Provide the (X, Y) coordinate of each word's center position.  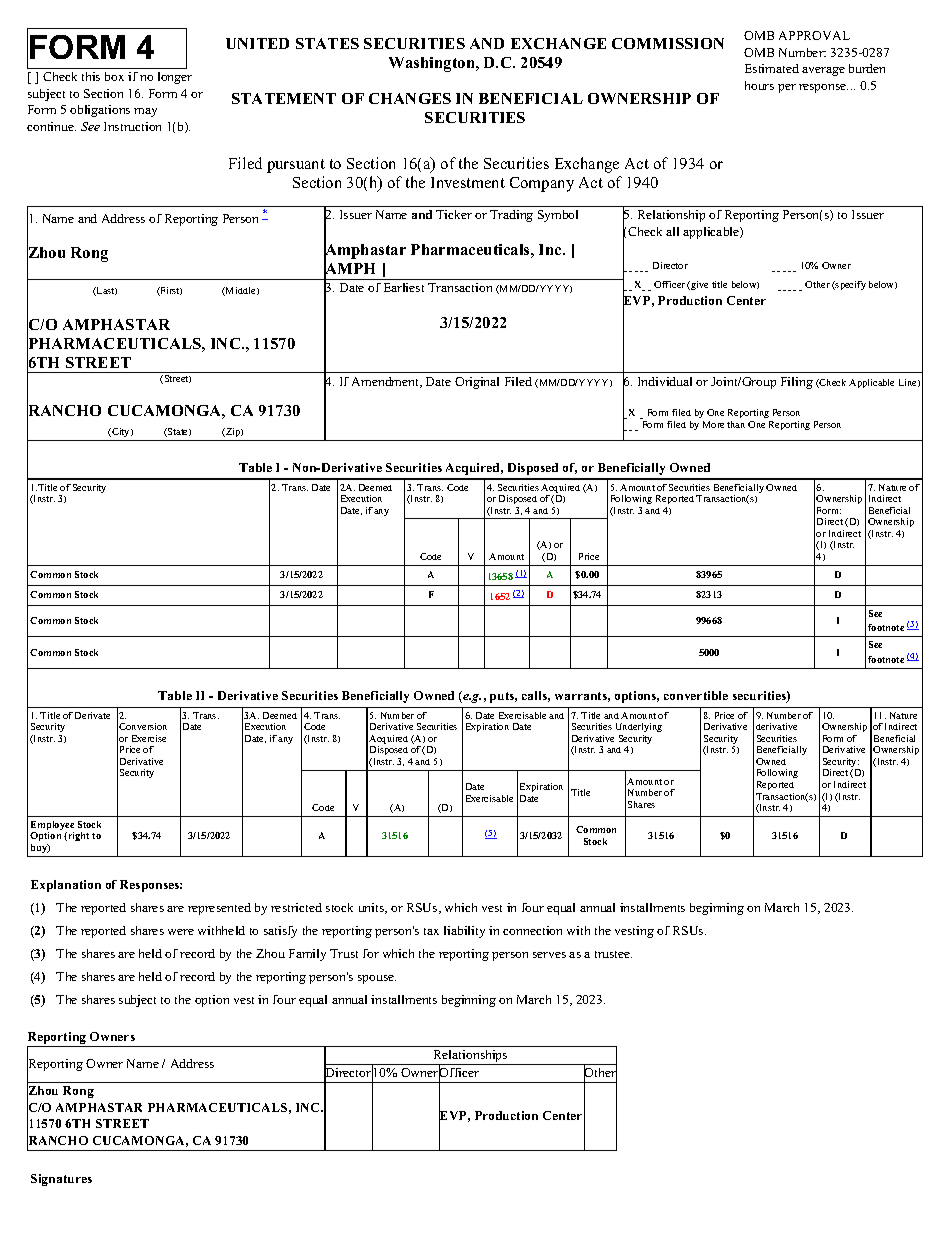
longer (175, 78)
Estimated (772, 68)
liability (464, 932)
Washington (433, 64)
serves (549, 955)
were (181, 932)
